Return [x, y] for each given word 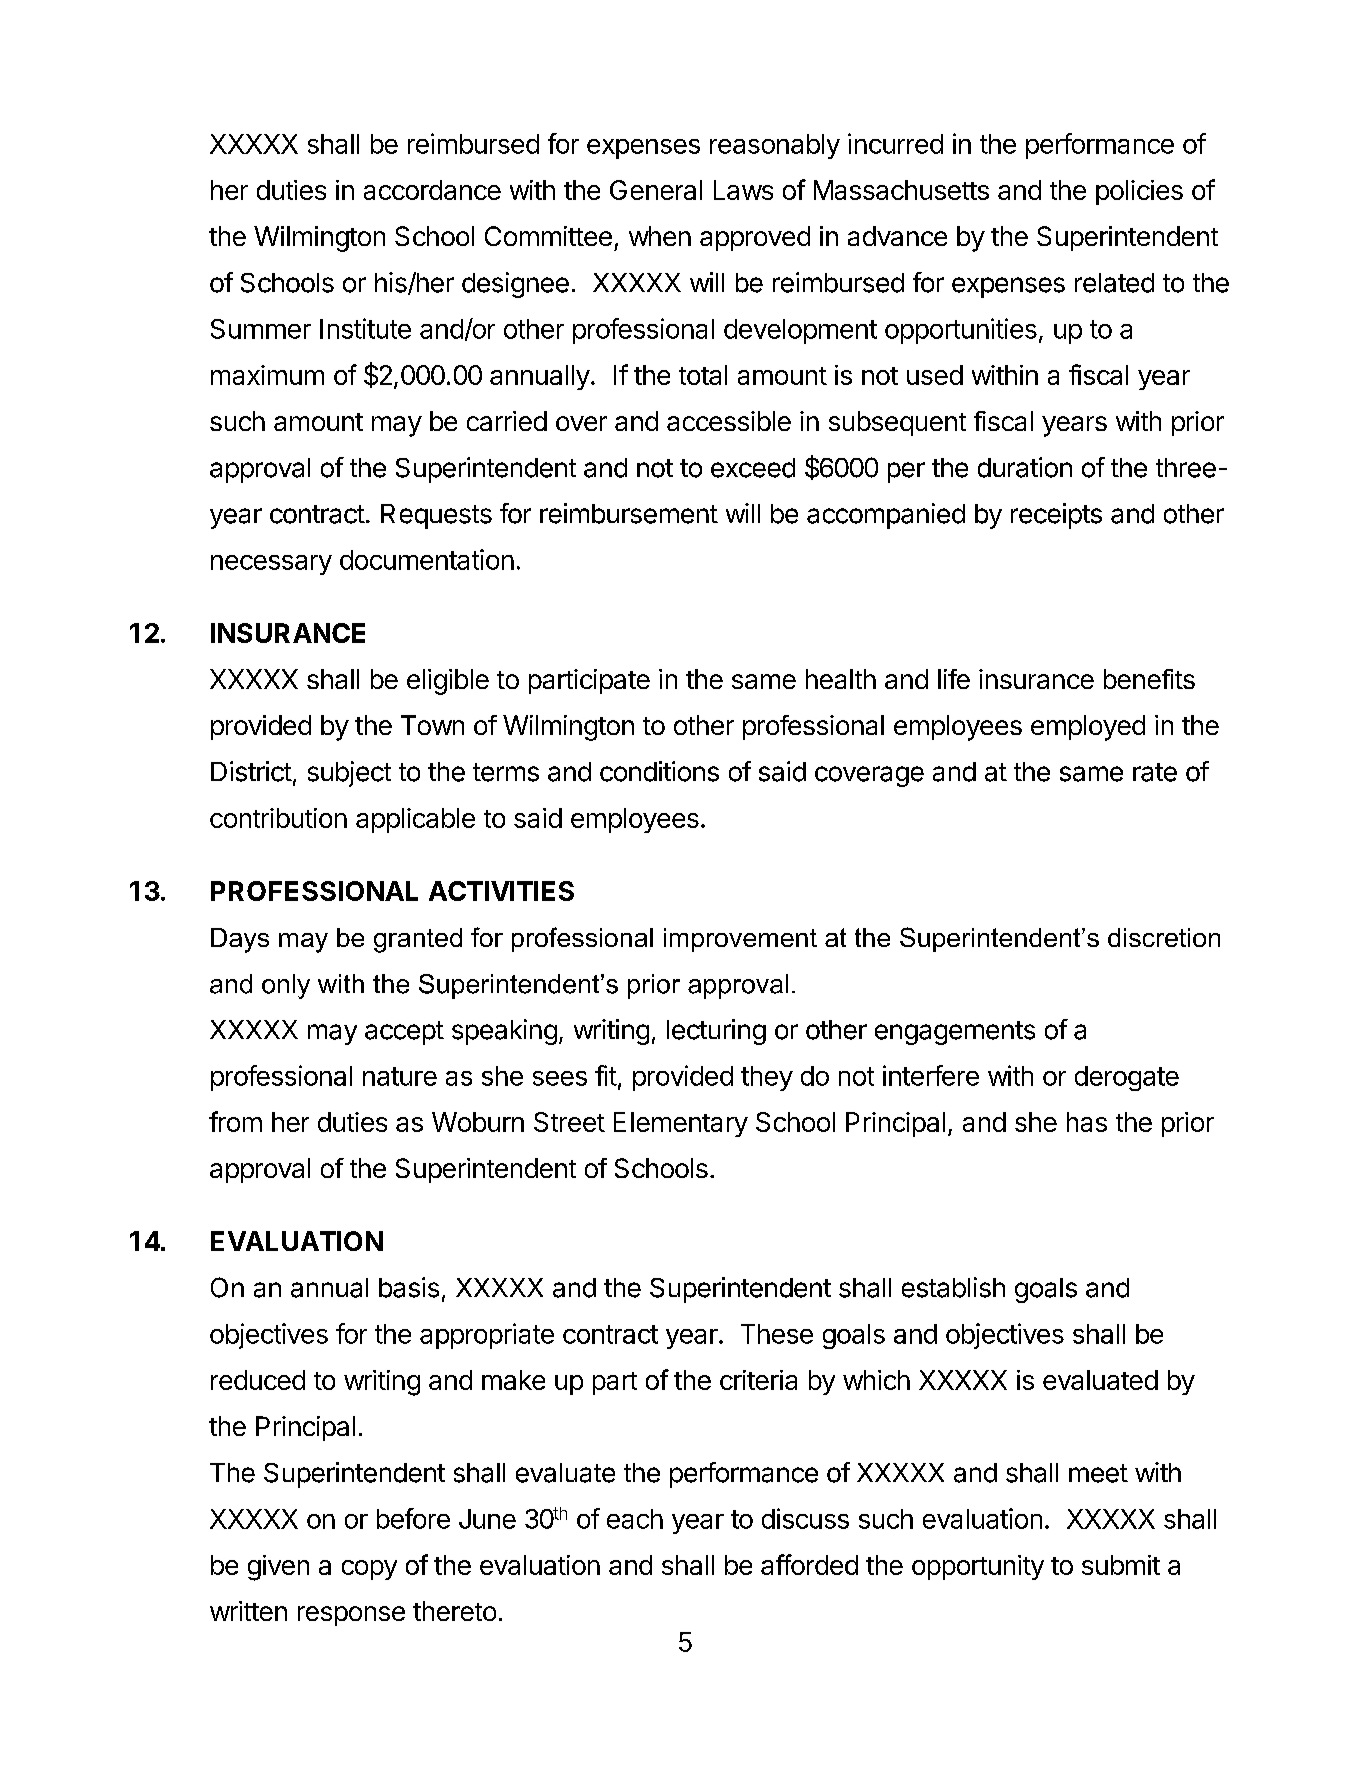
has [1087, 1122]
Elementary [681, 1124]
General [656, 190]
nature [400, 1076]
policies [1139, 192]
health [841, 679]
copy [369, 1570]
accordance [432, 190]
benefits [1149, 679]
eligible [448, 682]
